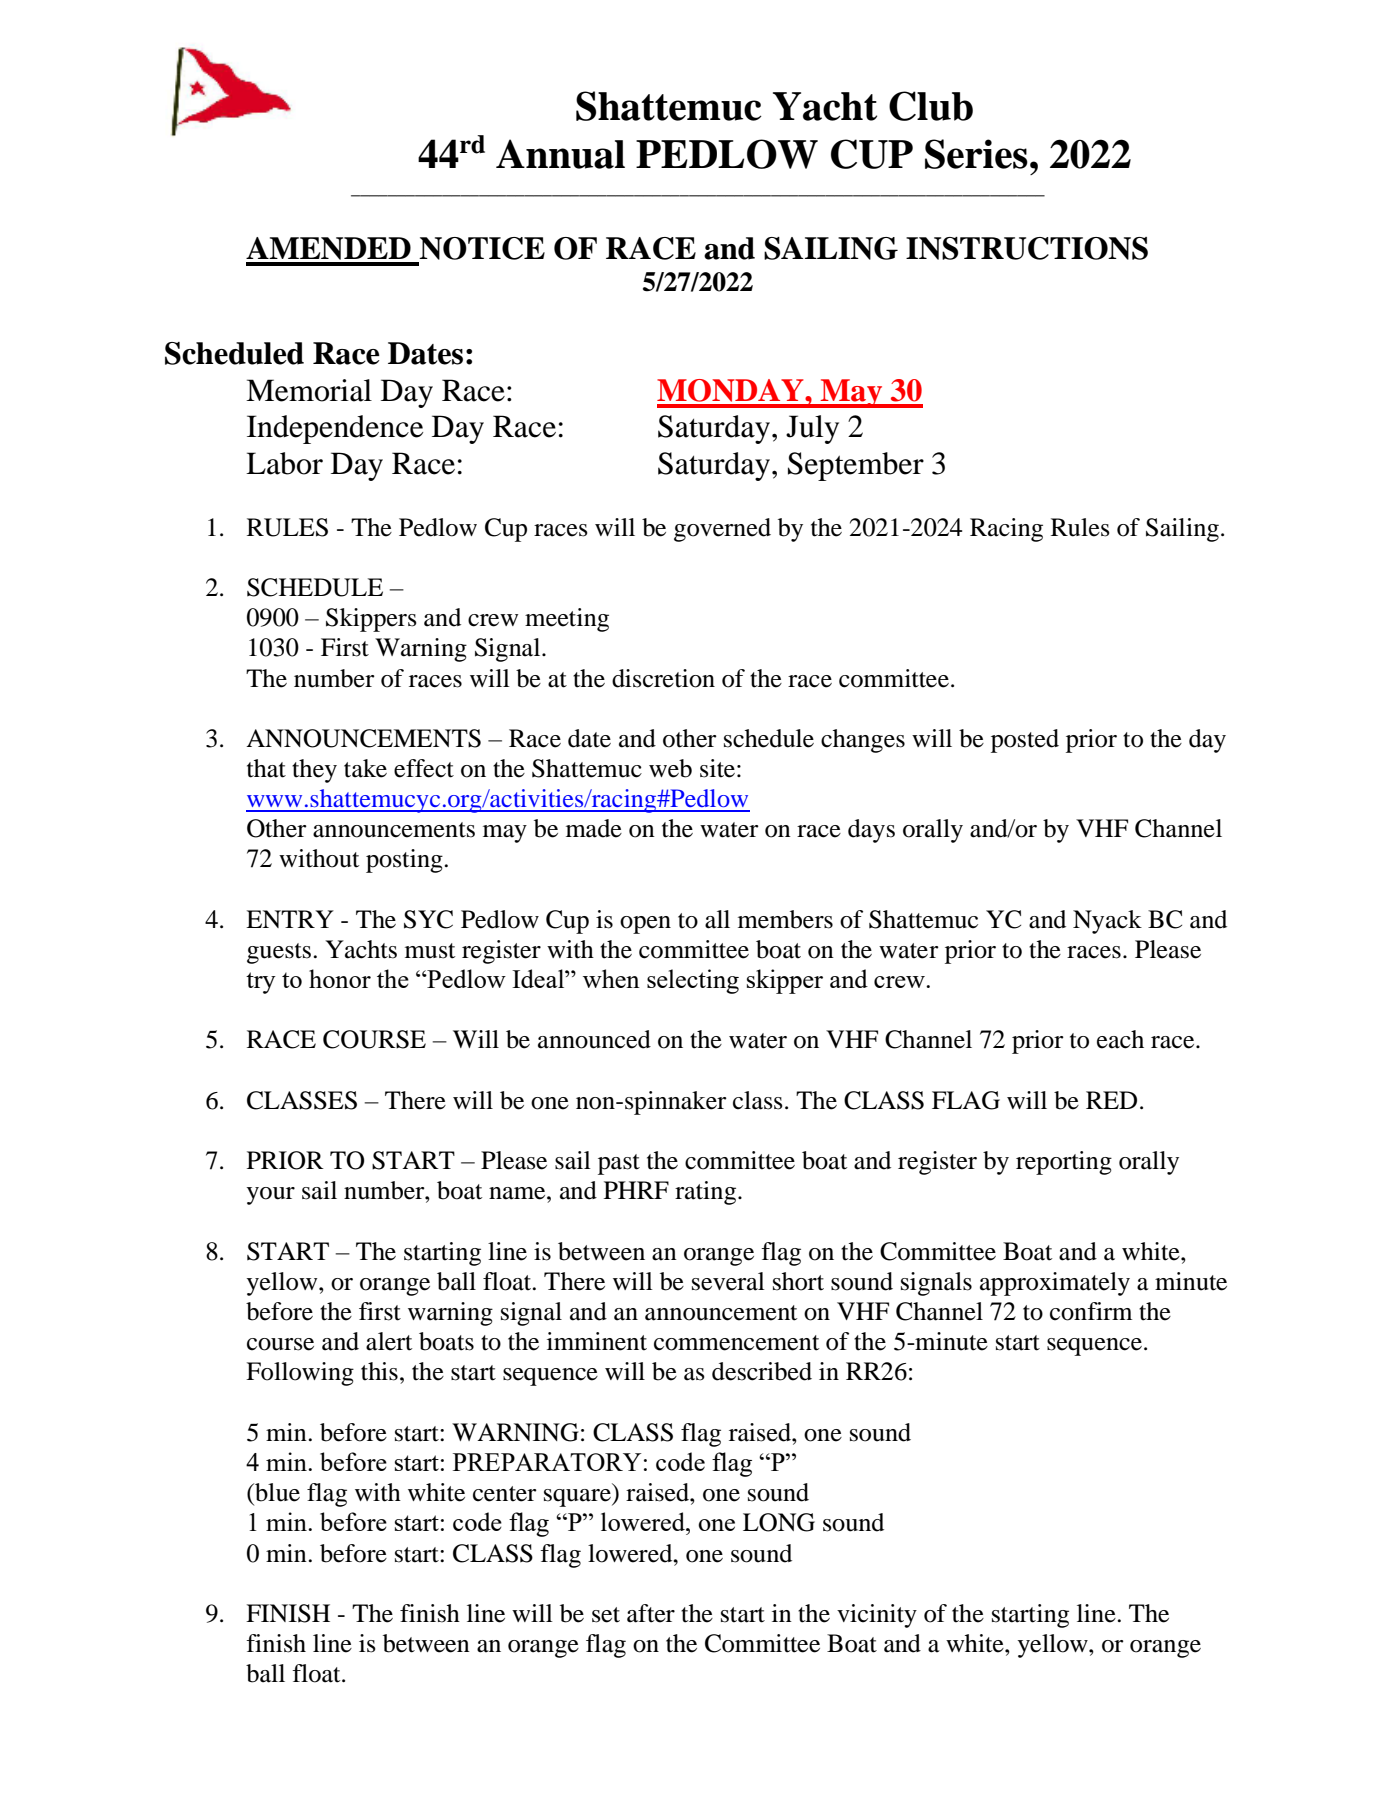 The height and width of the screenshot is (1807, 1396). I want to click on blue, so click(276, 1492).
